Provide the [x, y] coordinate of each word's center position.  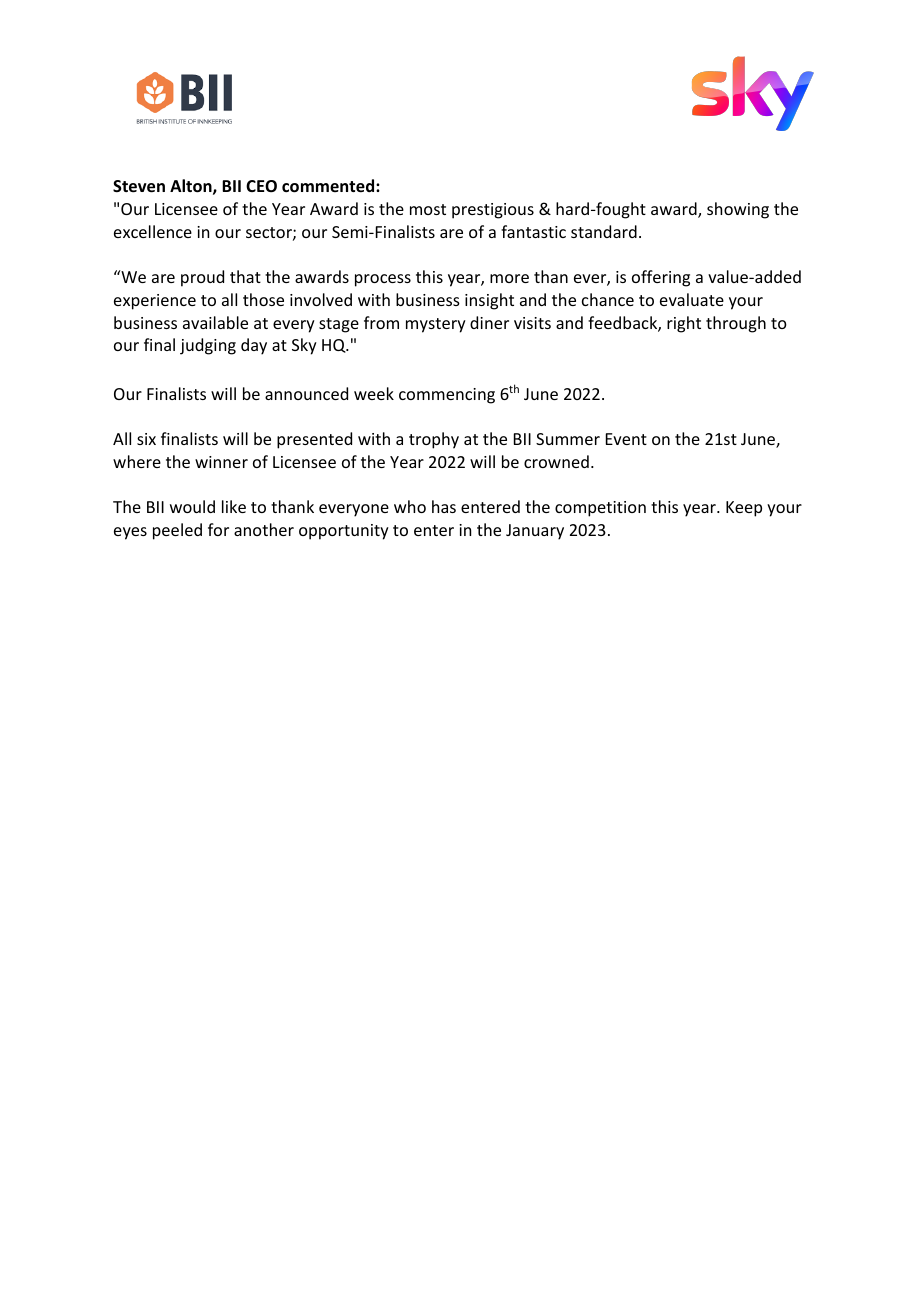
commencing [447, 396]
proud [202, 278]
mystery [436, 325]
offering [661, 278]
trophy [434, 440]
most [428, 209]
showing [738, 210]
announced [306, 393]
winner [221, 462]
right [684, 324]
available [215, 322]
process [383, 280]
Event [626, 439]
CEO [261, 186]
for [218, 529]
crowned [556, 461]
